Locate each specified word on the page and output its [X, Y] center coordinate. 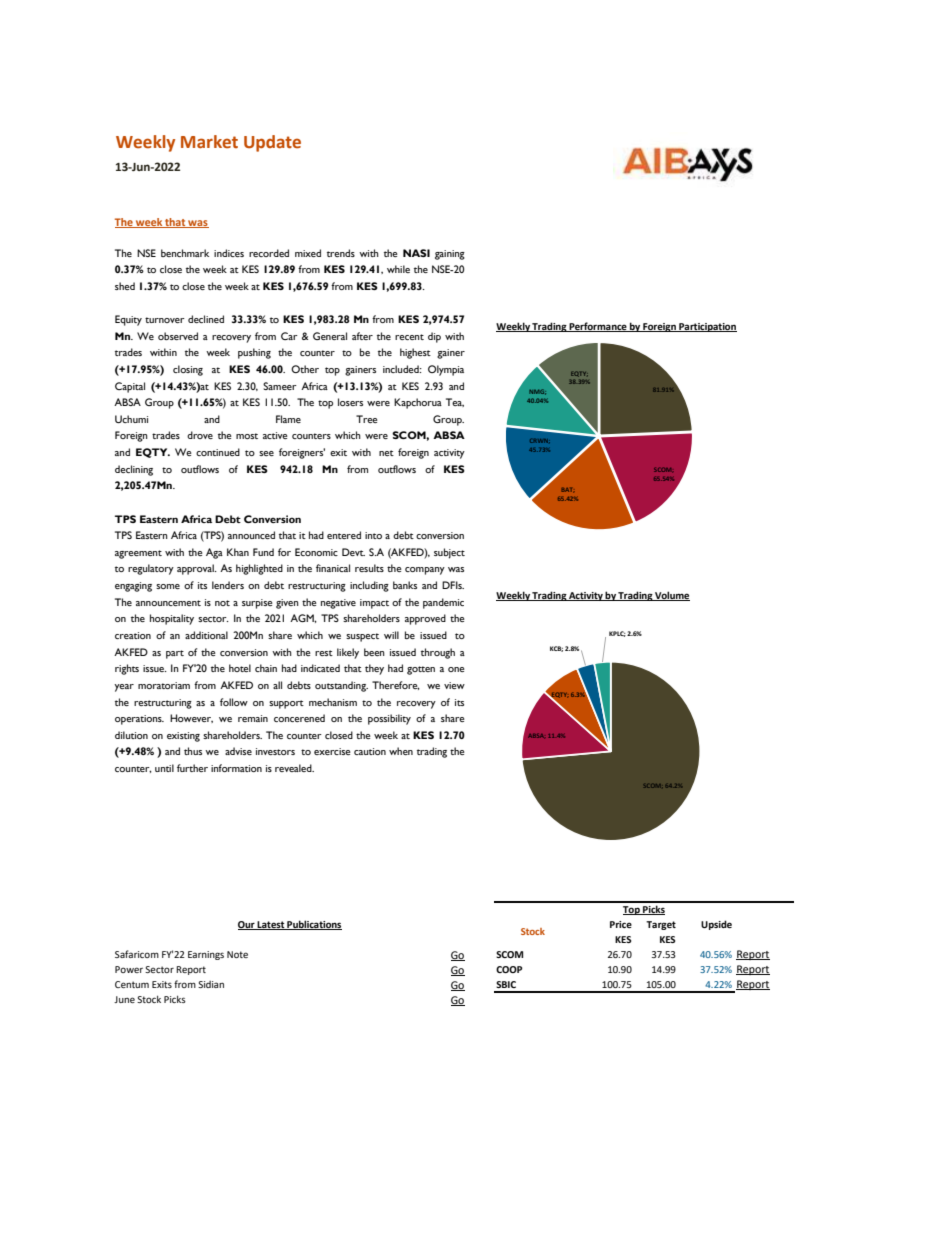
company [425, 571]
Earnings [206, 955]
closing [188, 370]
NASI [416, 253]
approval [196, 569]
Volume [671, 596]
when [401, 751]
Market [209, 142]
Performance [598, 327]
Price [621, 924]
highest [415, 353]
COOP [509, 969]
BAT [568, 490]
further [192, 768]
